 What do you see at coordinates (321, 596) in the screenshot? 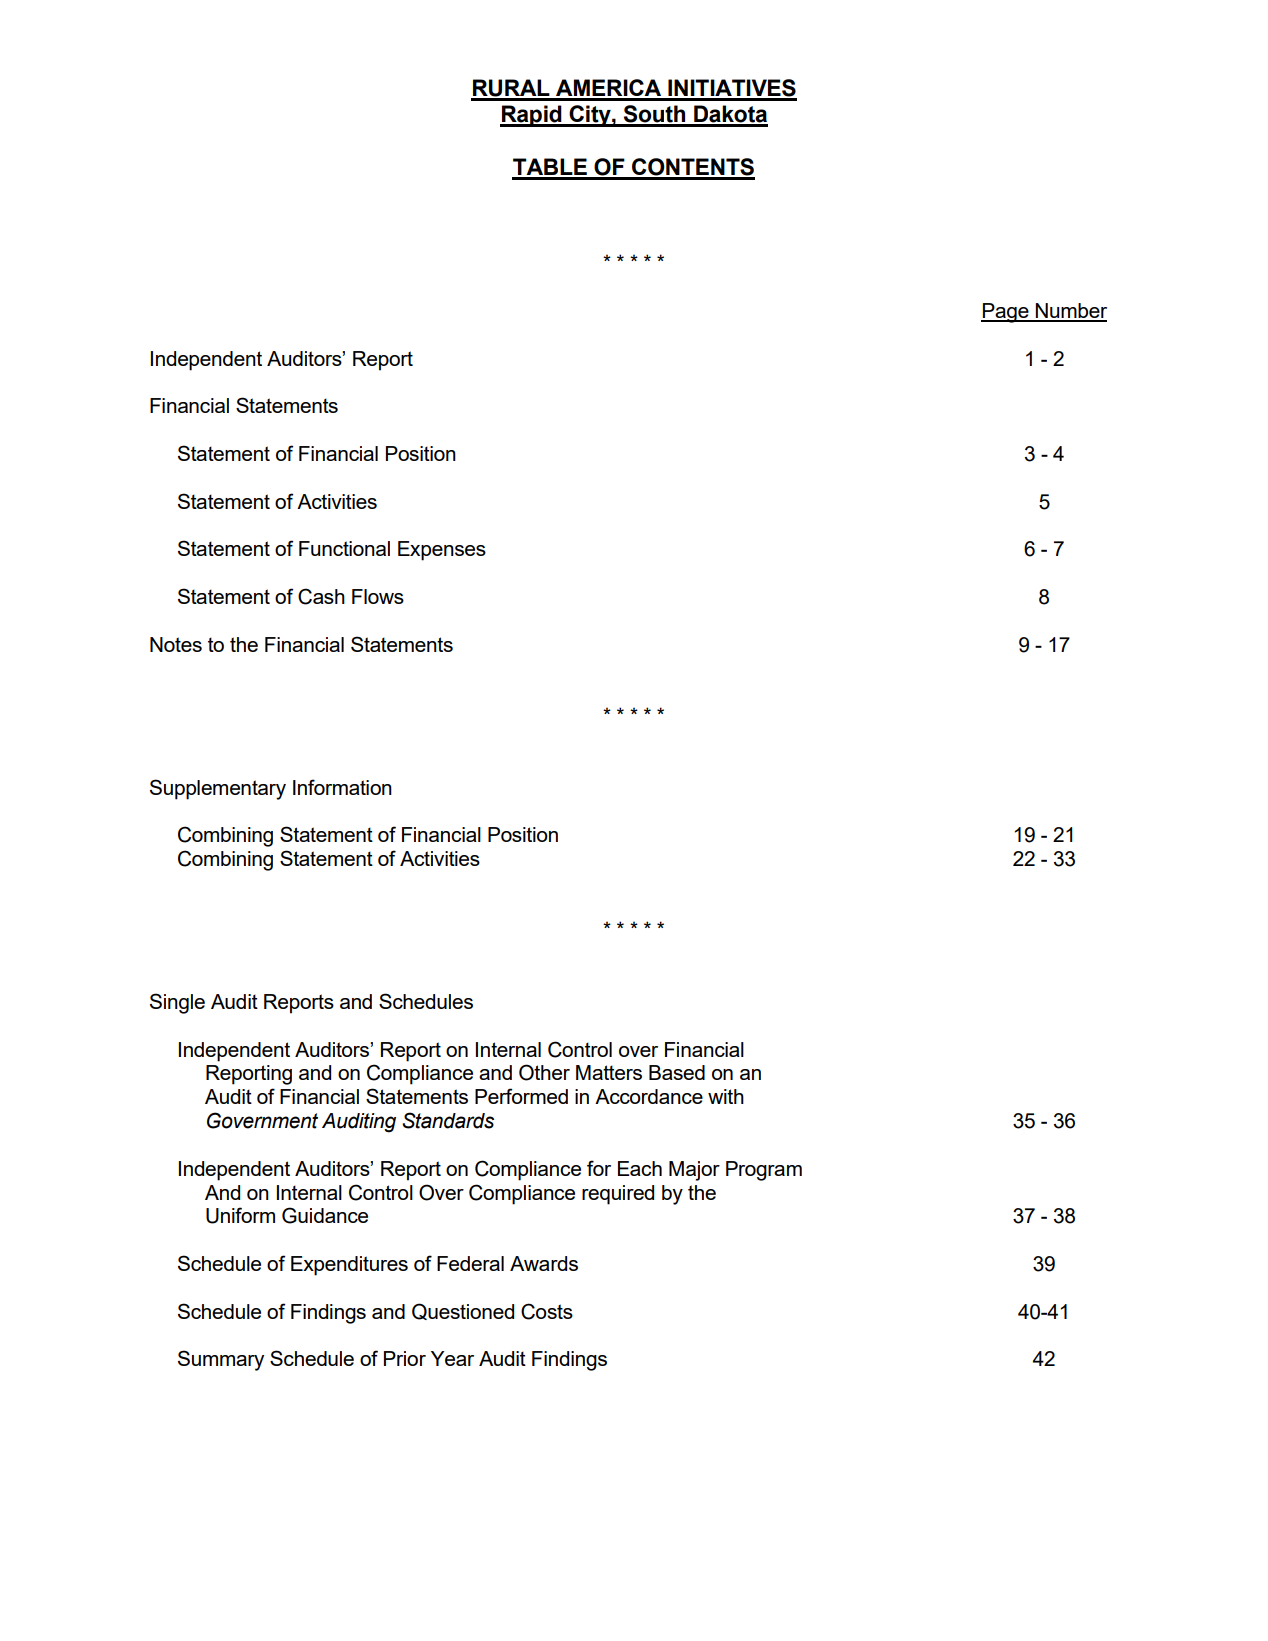
I see `Cash` at bounding box center [321, 596].
